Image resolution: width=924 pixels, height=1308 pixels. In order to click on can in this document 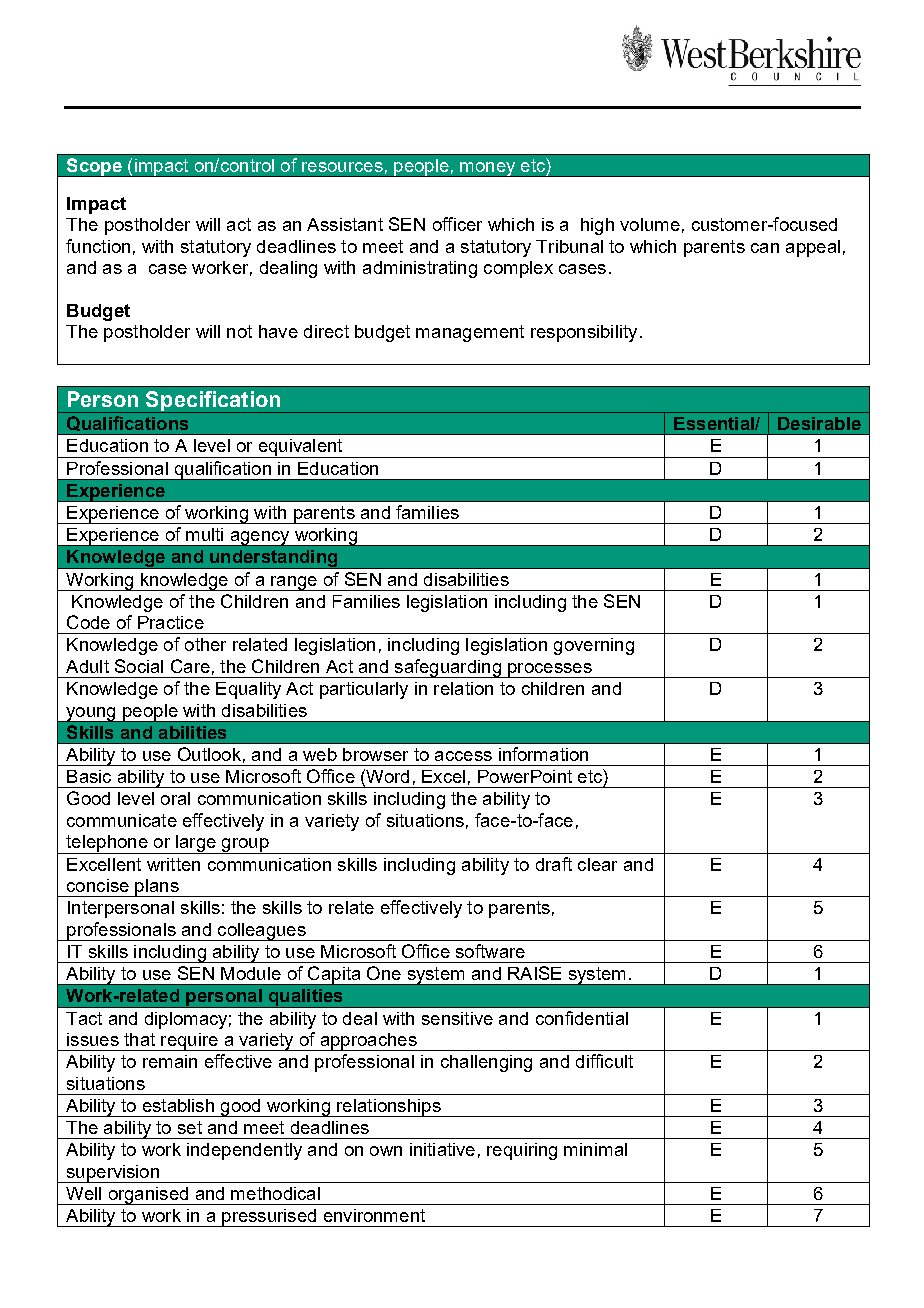, I will do `click(765, 248)`.
